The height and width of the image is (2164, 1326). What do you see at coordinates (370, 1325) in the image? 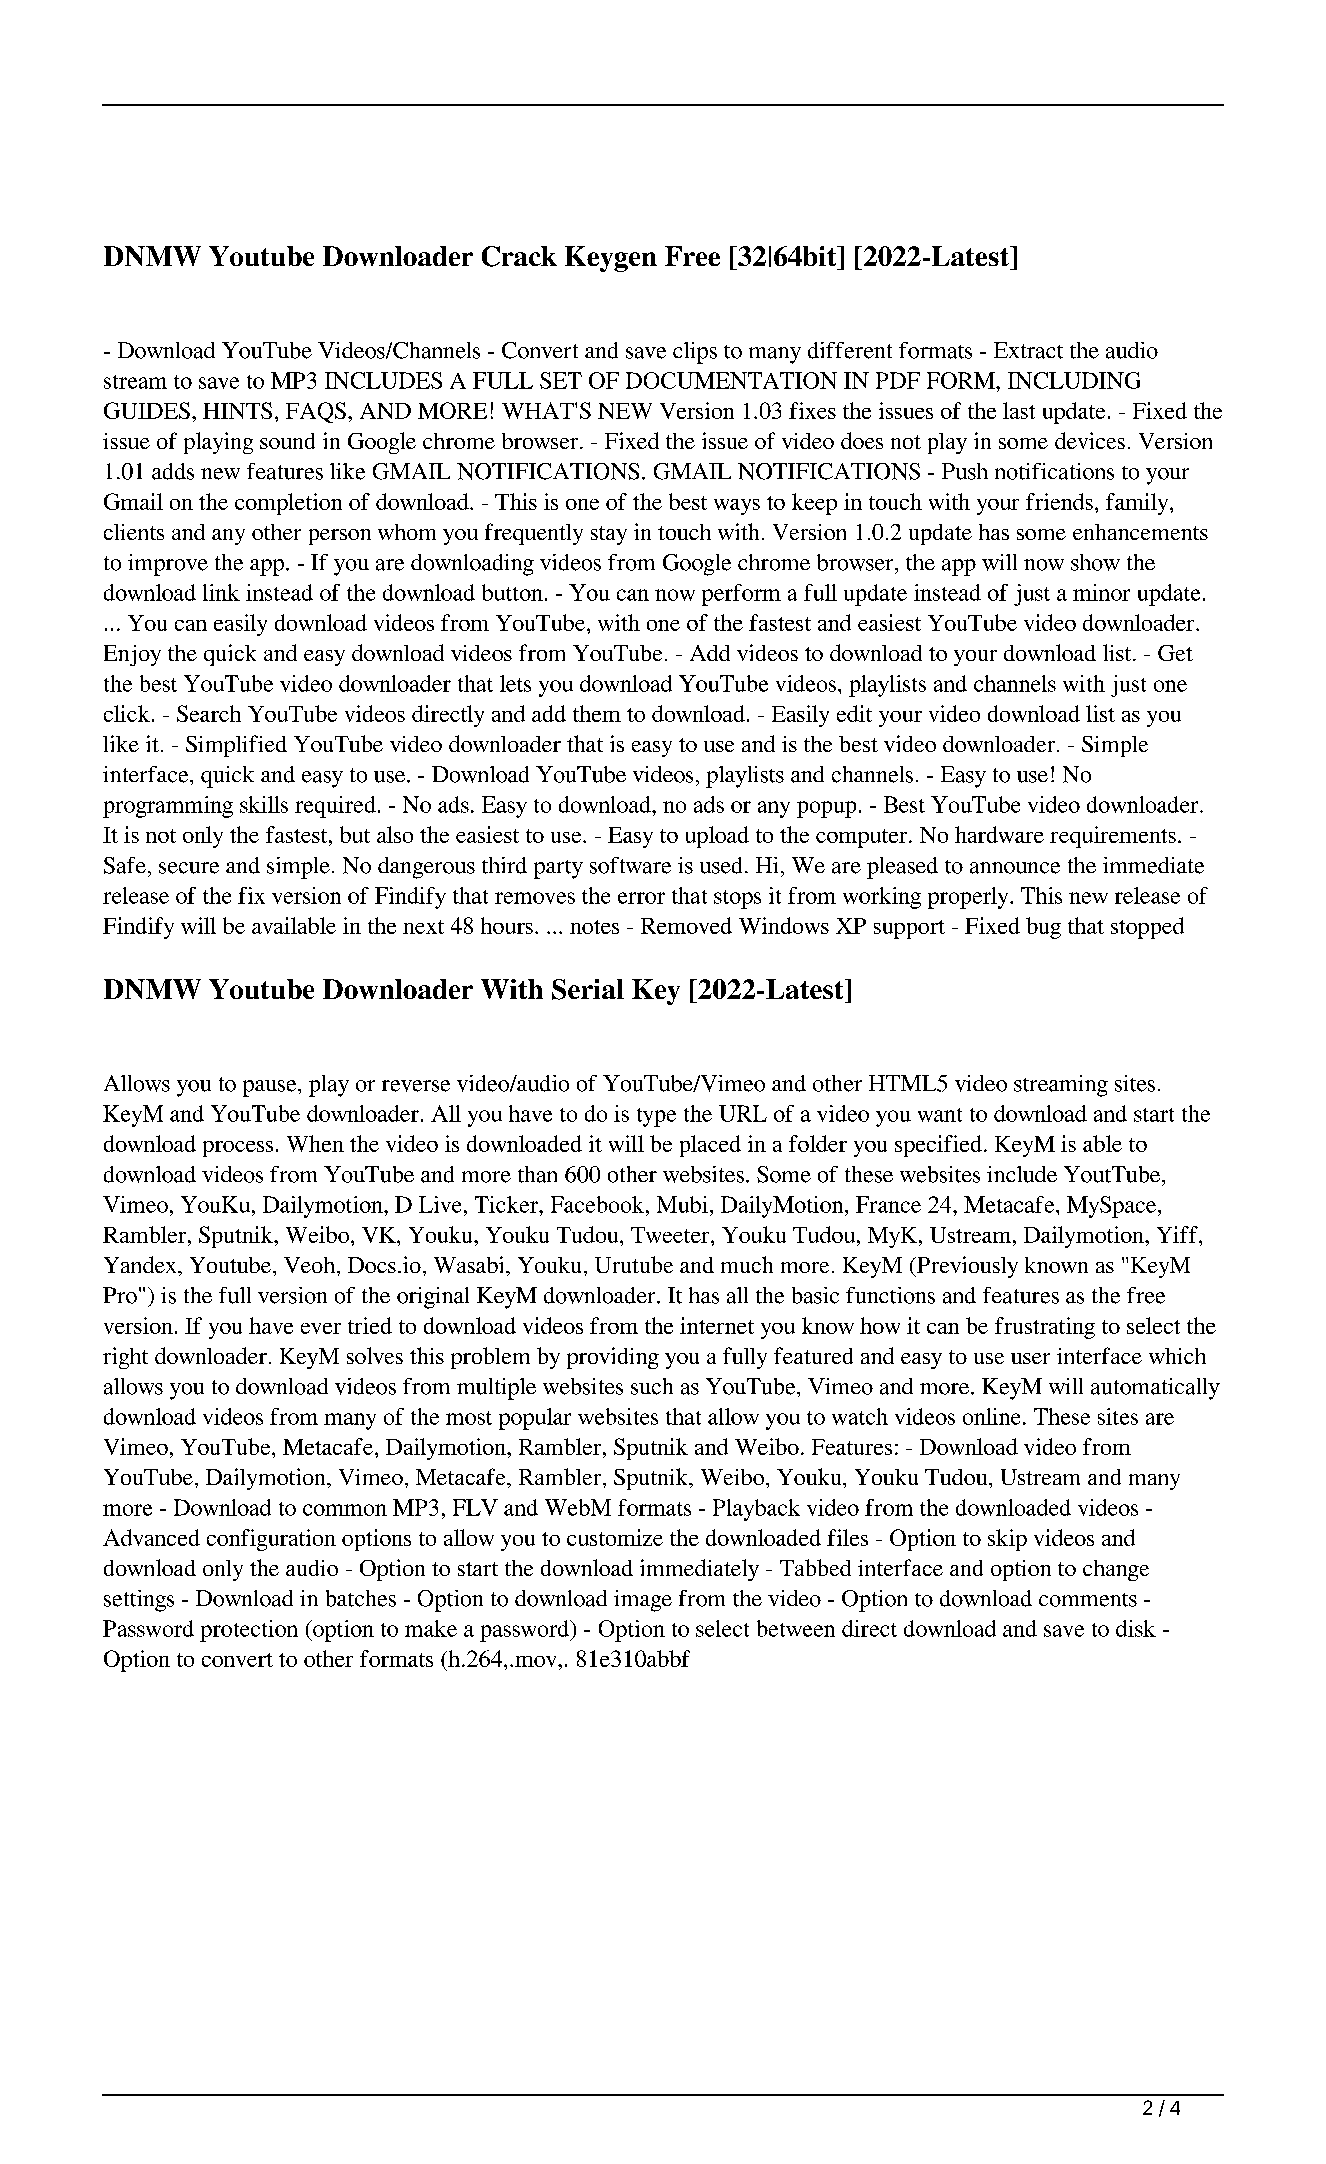
I see `tried` at bounding box center [370, 1325].
